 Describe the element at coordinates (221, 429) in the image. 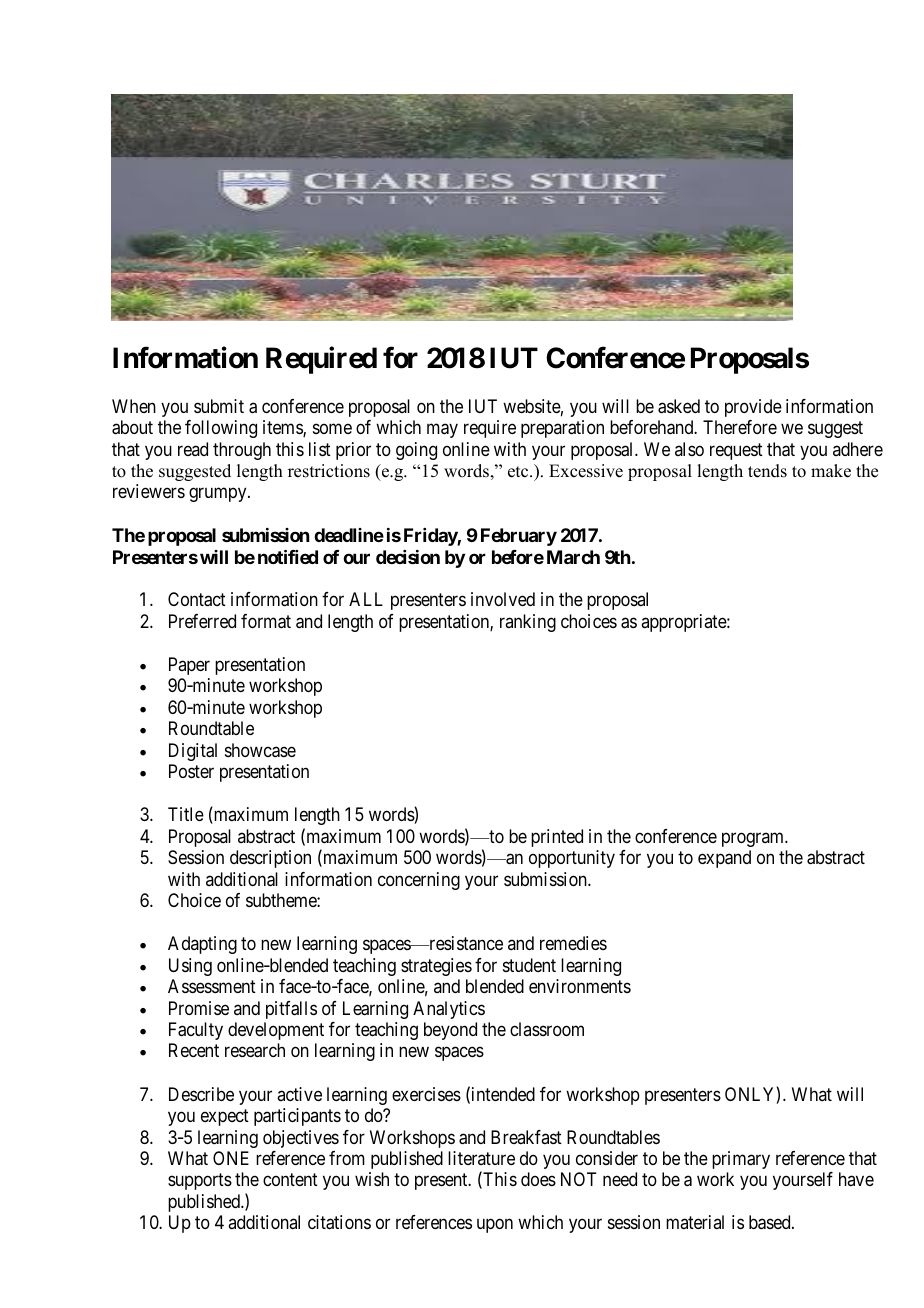

I see `following` at that location.
